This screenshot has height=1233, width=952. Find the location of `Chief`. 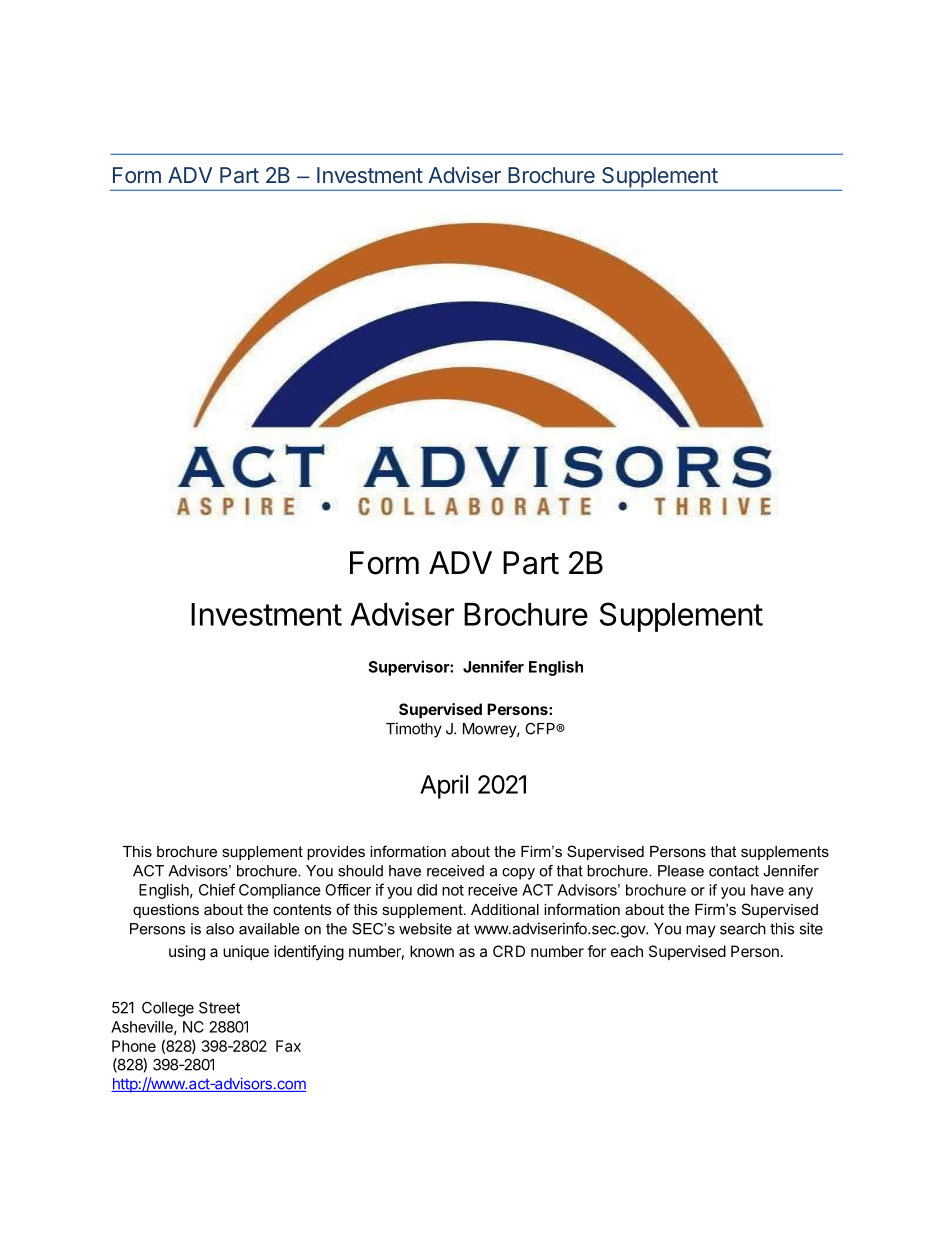

Chief is located at coordinates (217, 889).
